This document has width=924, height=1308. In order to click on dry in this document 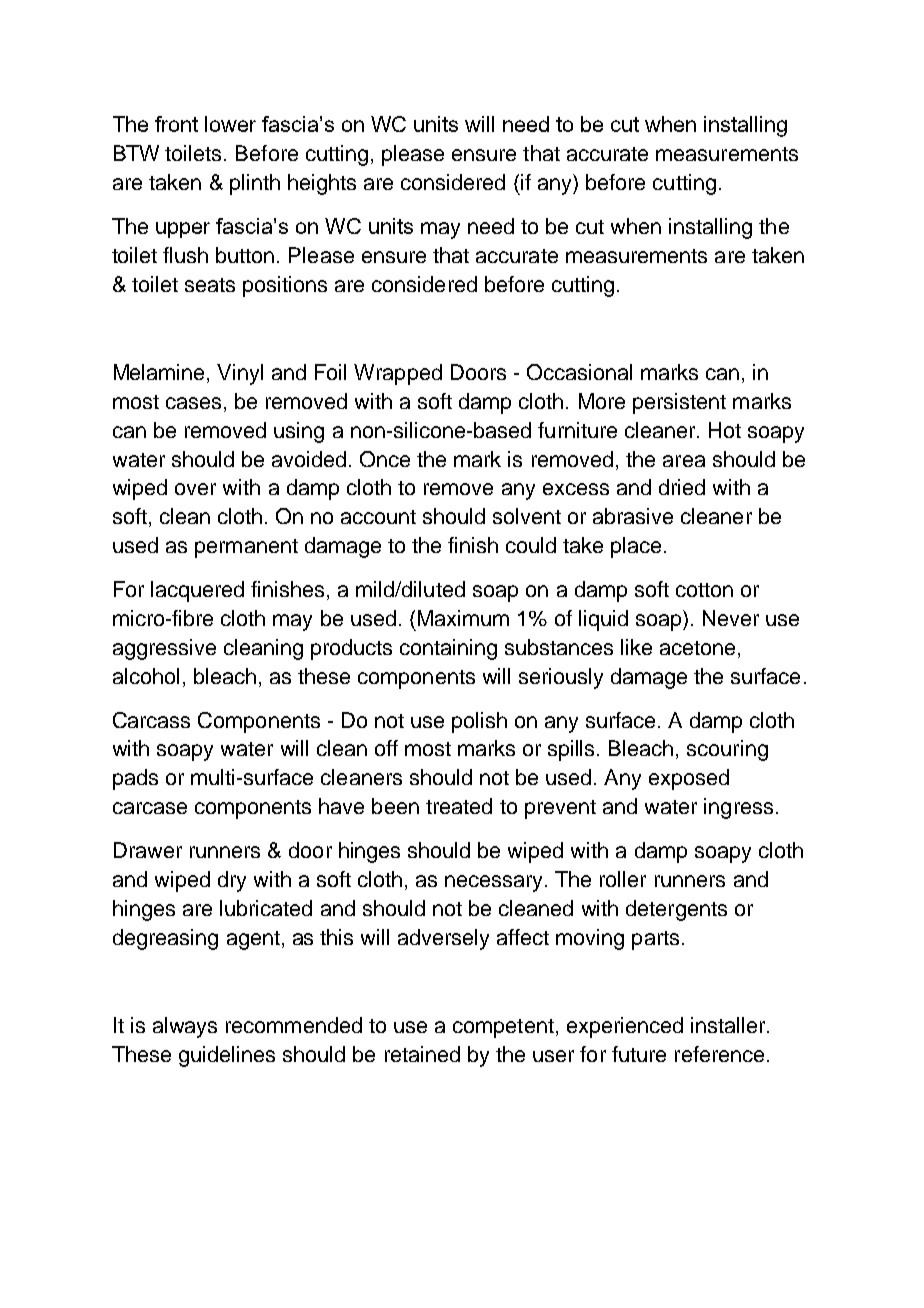, I will do `click(232, 881)`.
